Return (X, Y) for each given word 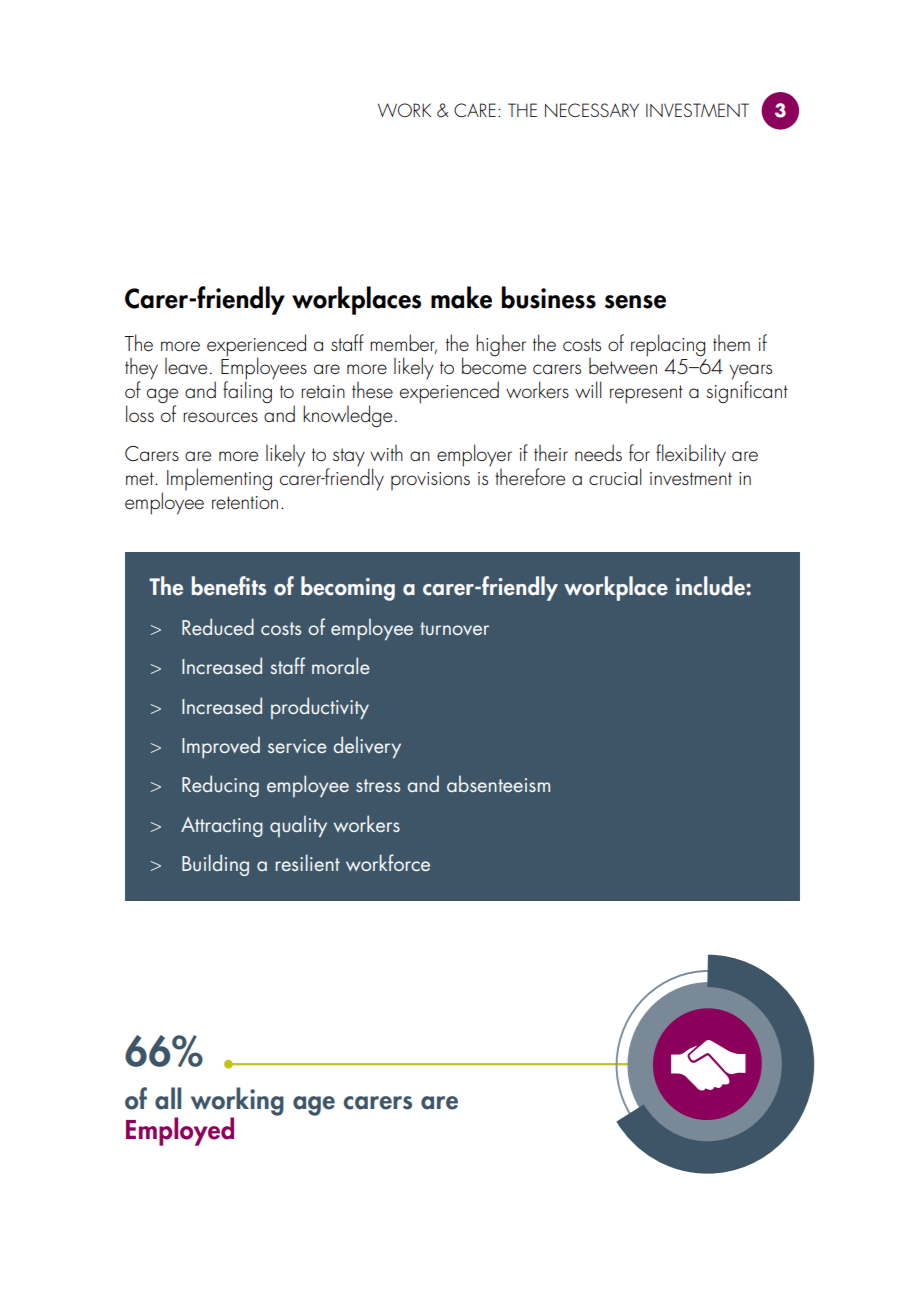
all (168, 1098)
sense (635, 302)
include (711, 586)
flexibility (691, 455)
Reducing (220, 786)
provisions (430, 481)
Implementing (219, 479)
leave (186, 366)
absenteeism (498, 783)
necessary (592, 110)
